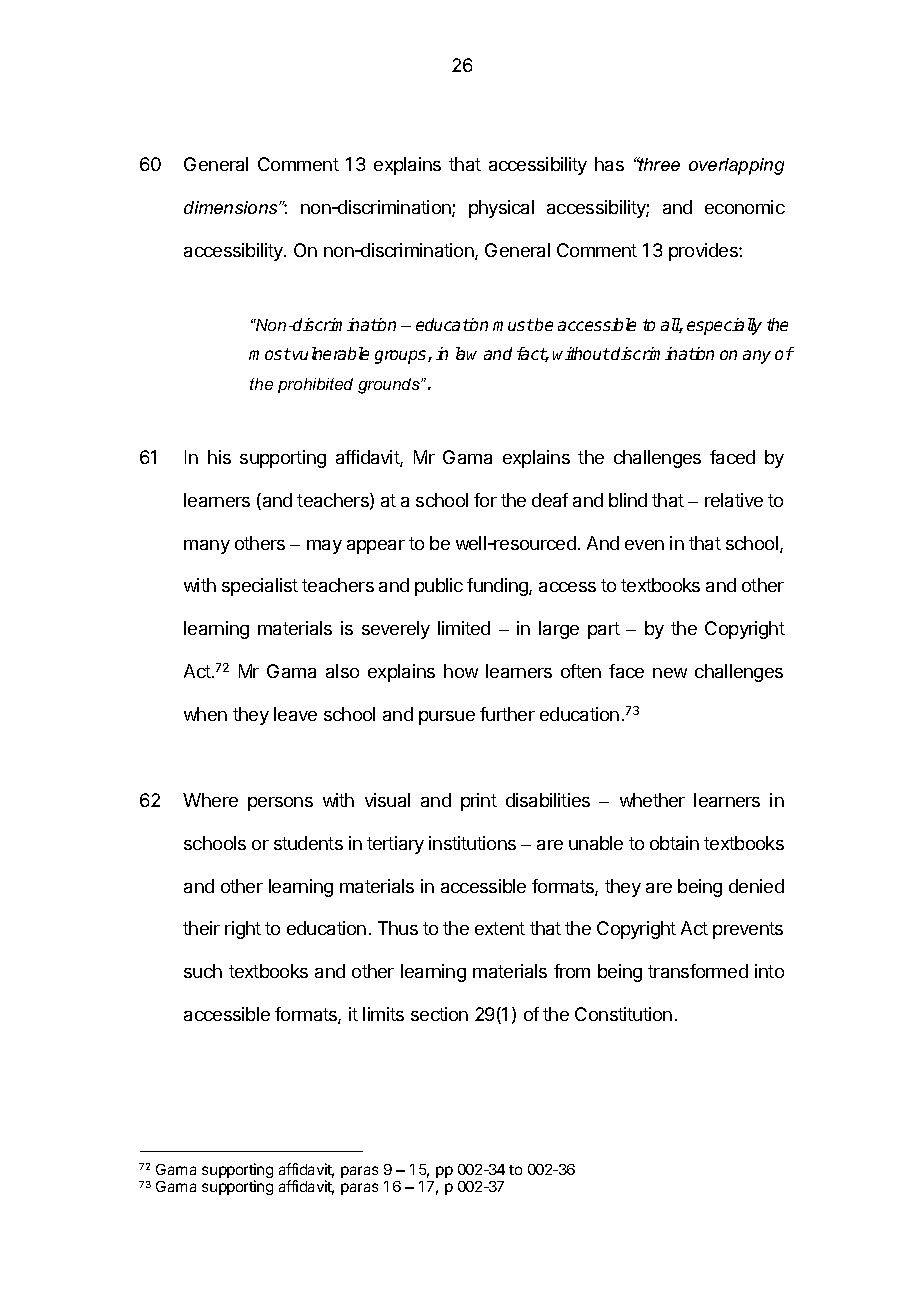 The width and height of the screenshot is (924, 1308). What do you see at coordinates (439, 1014) in the screenshot?
I see `section` at bounding box center [439, 1014].
